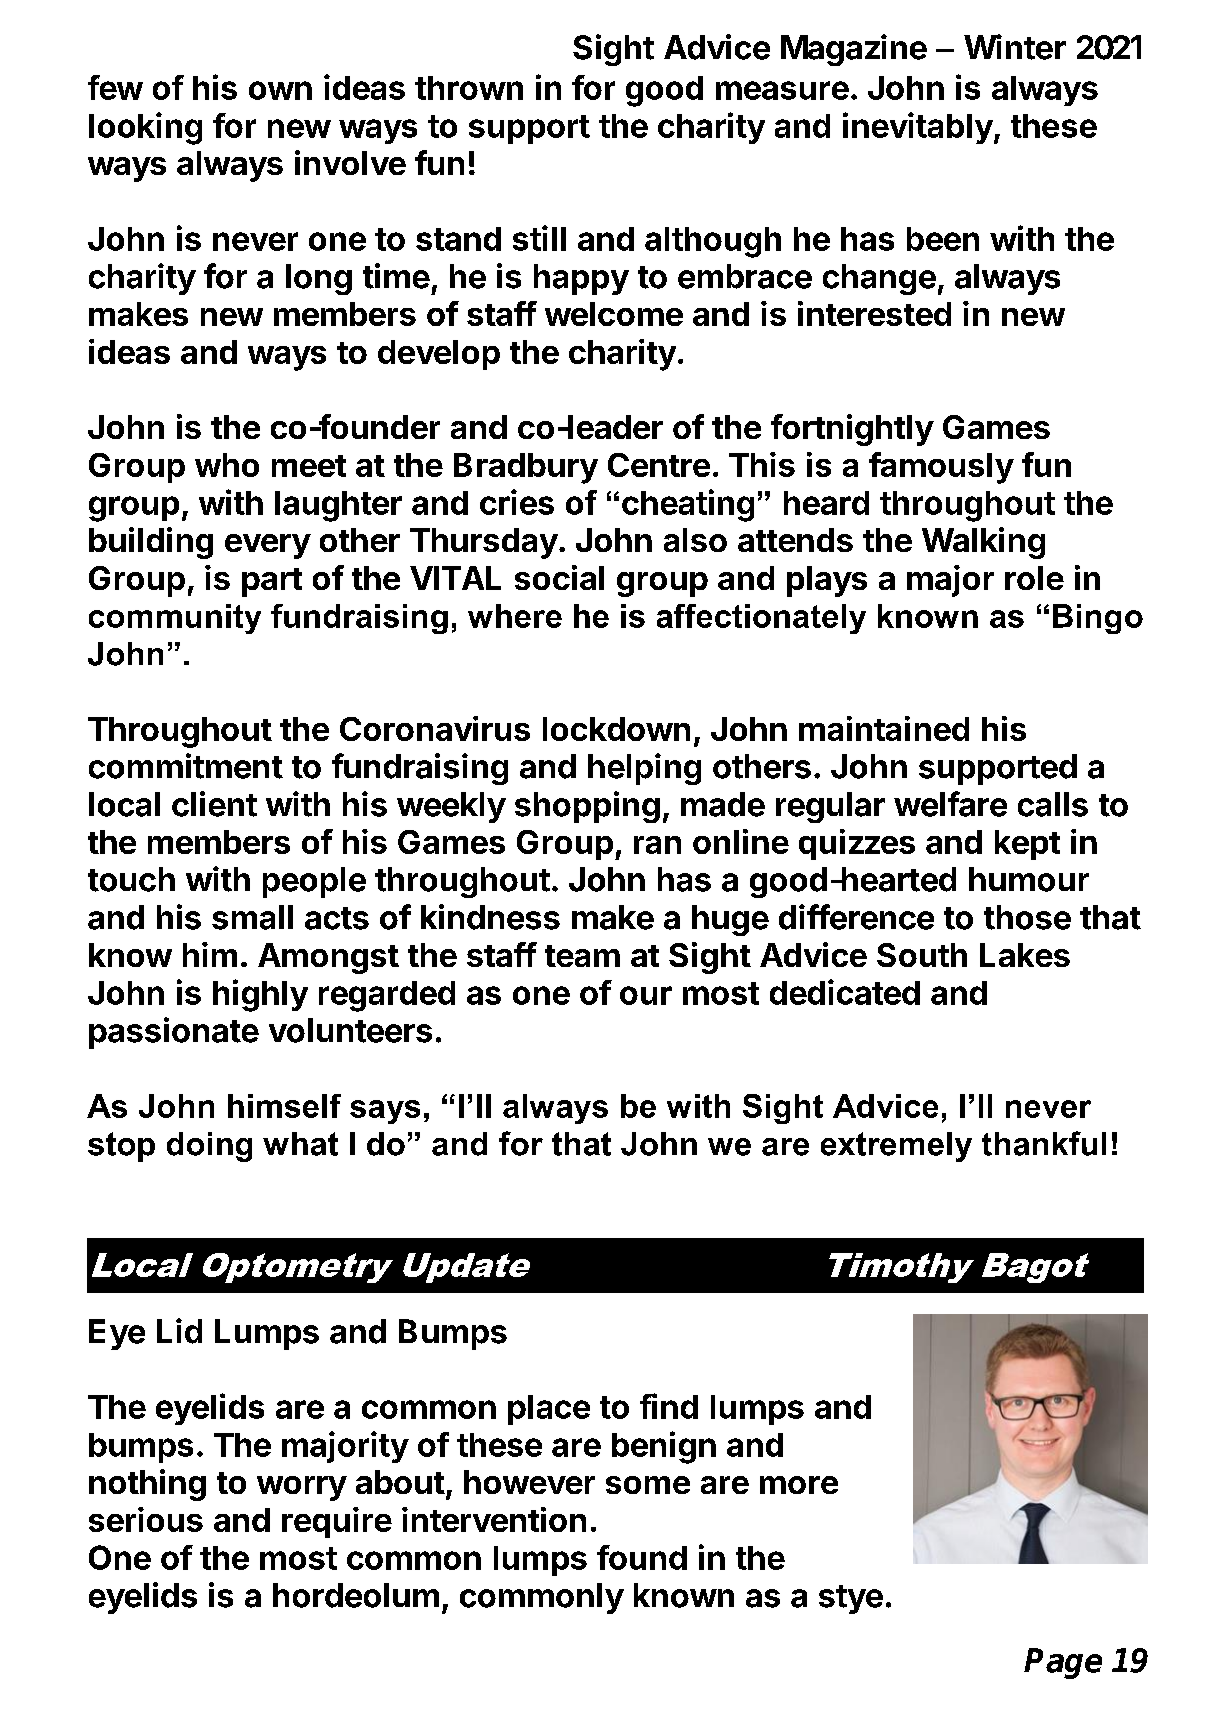  What do you see at coordinates (214, 804) in the screenshot?
I see `client` at bounding box center [214, 804].
